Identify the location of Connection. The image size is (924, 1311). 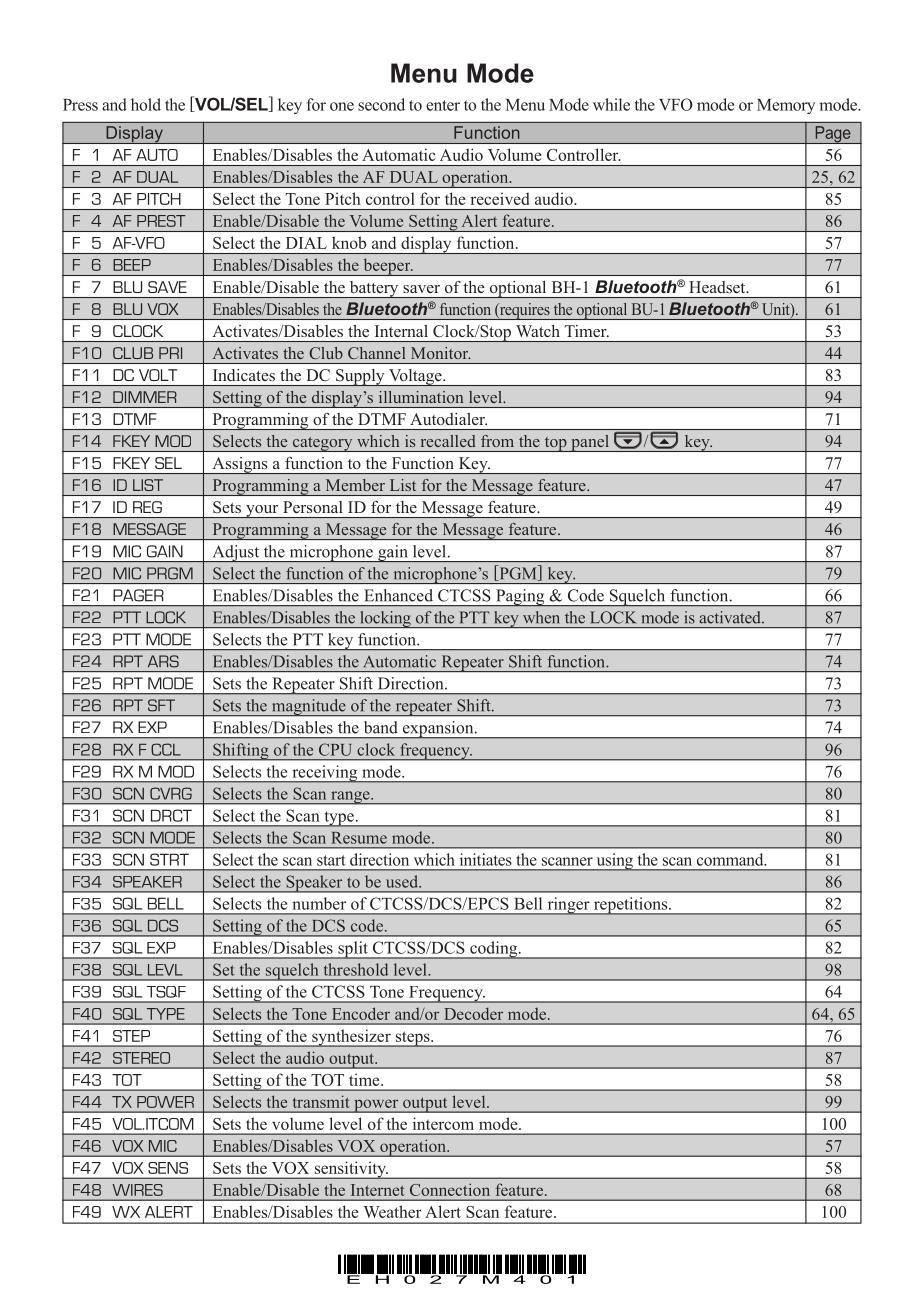
(450, 1190).
